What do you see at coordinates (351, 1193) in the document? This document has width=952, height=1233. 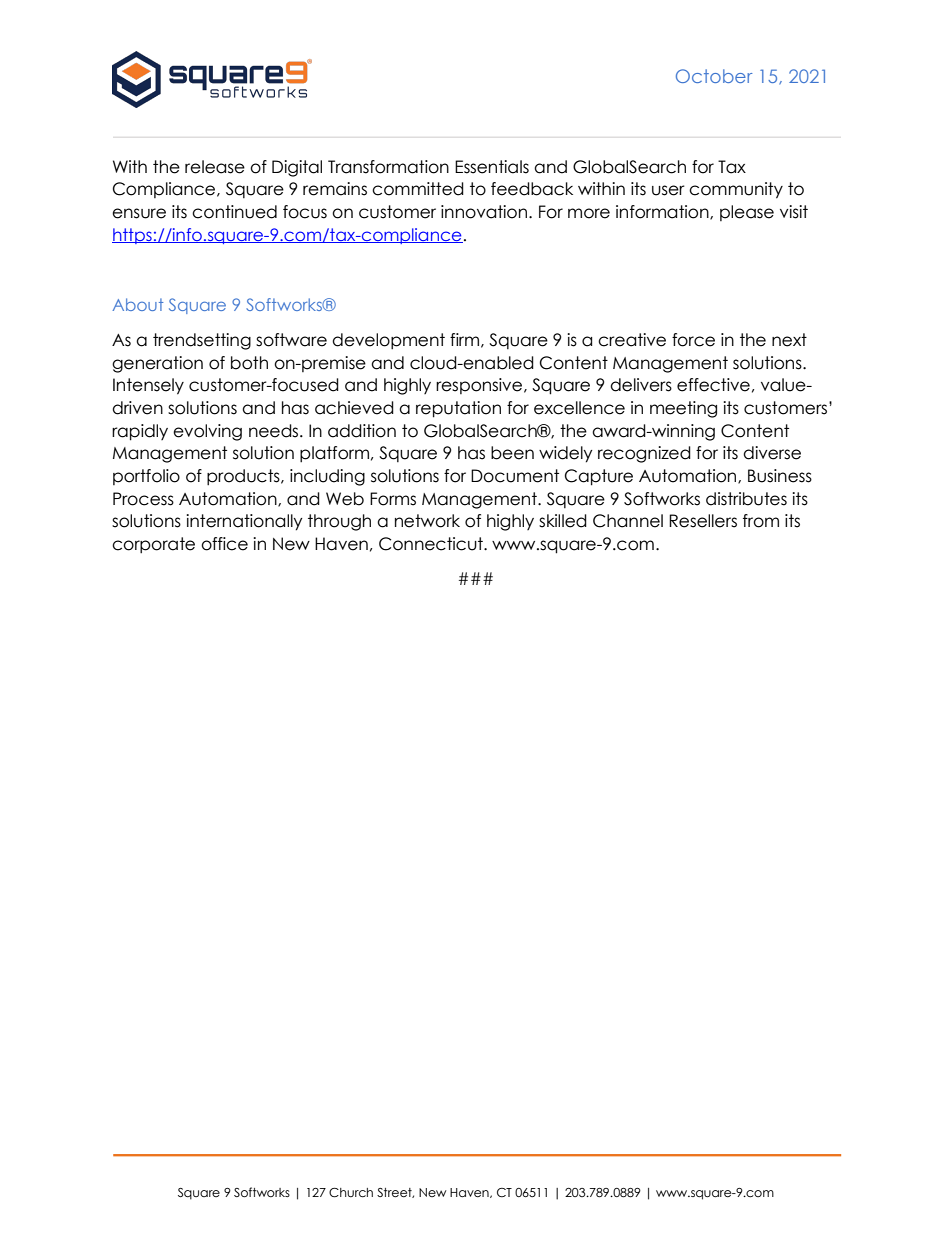 I see `Church` at bounding box center [351, 1193].
